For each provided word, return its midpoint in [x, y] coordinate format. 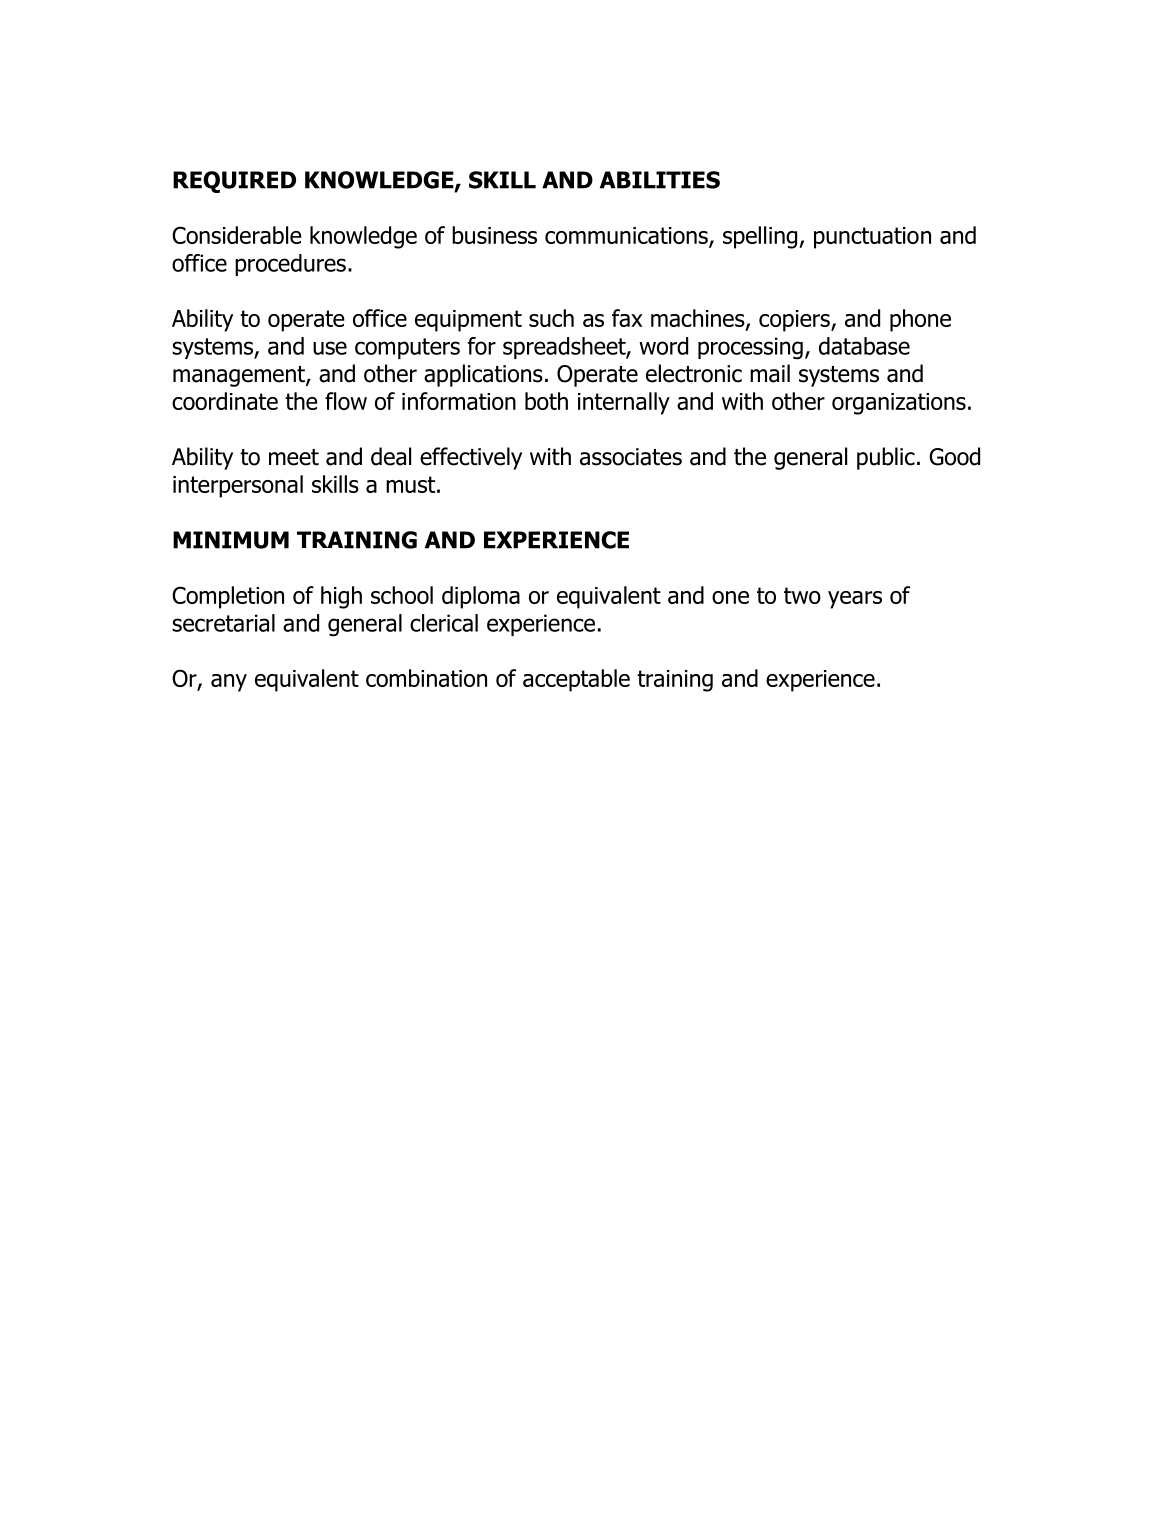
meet [294, 457]
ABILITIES [660, 180]
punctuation [872, 238]
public [886, 458]
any [229, 683]
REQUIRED [234, 182]
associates [631, 457]
